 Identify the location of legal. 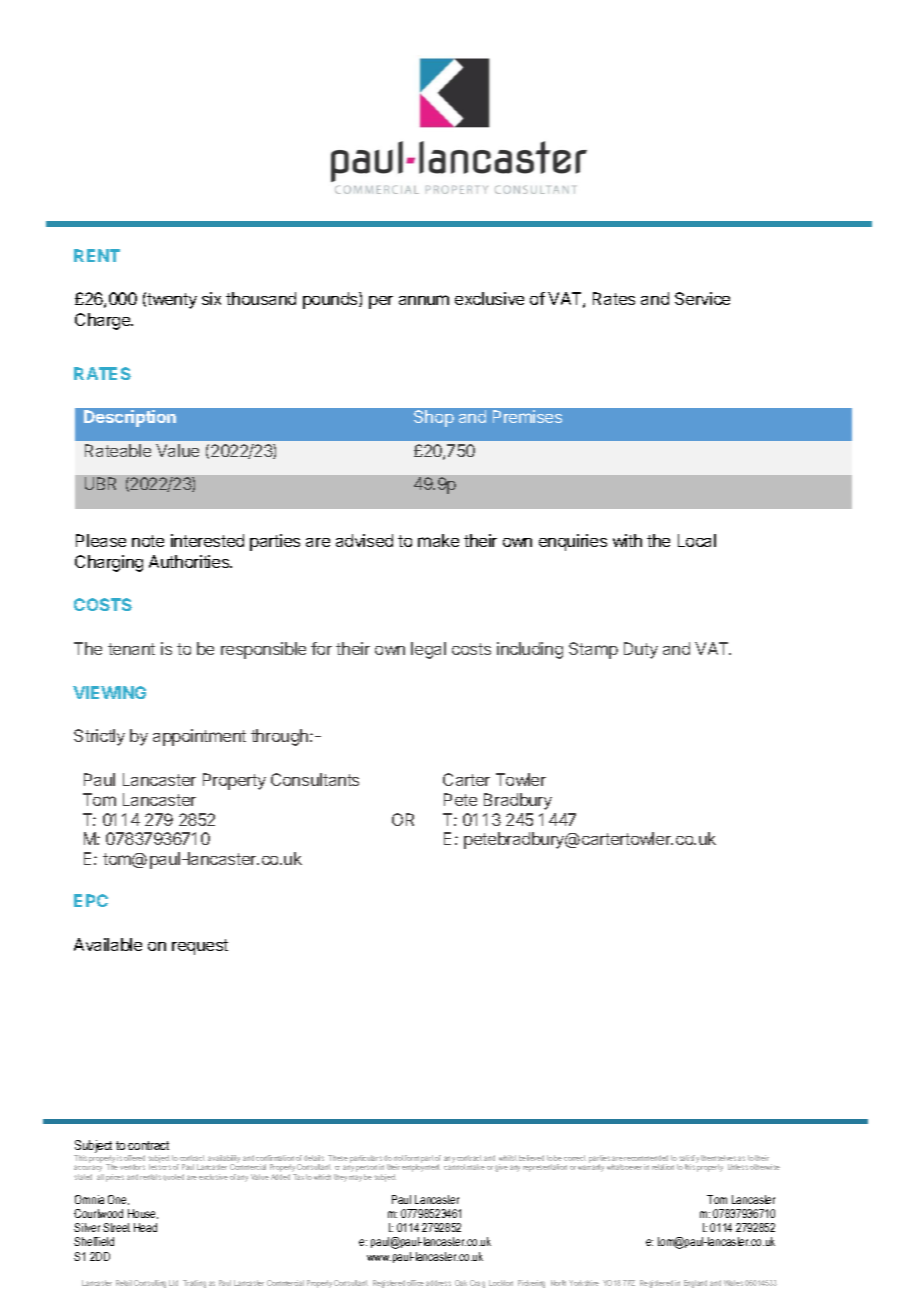
(428, 650).
